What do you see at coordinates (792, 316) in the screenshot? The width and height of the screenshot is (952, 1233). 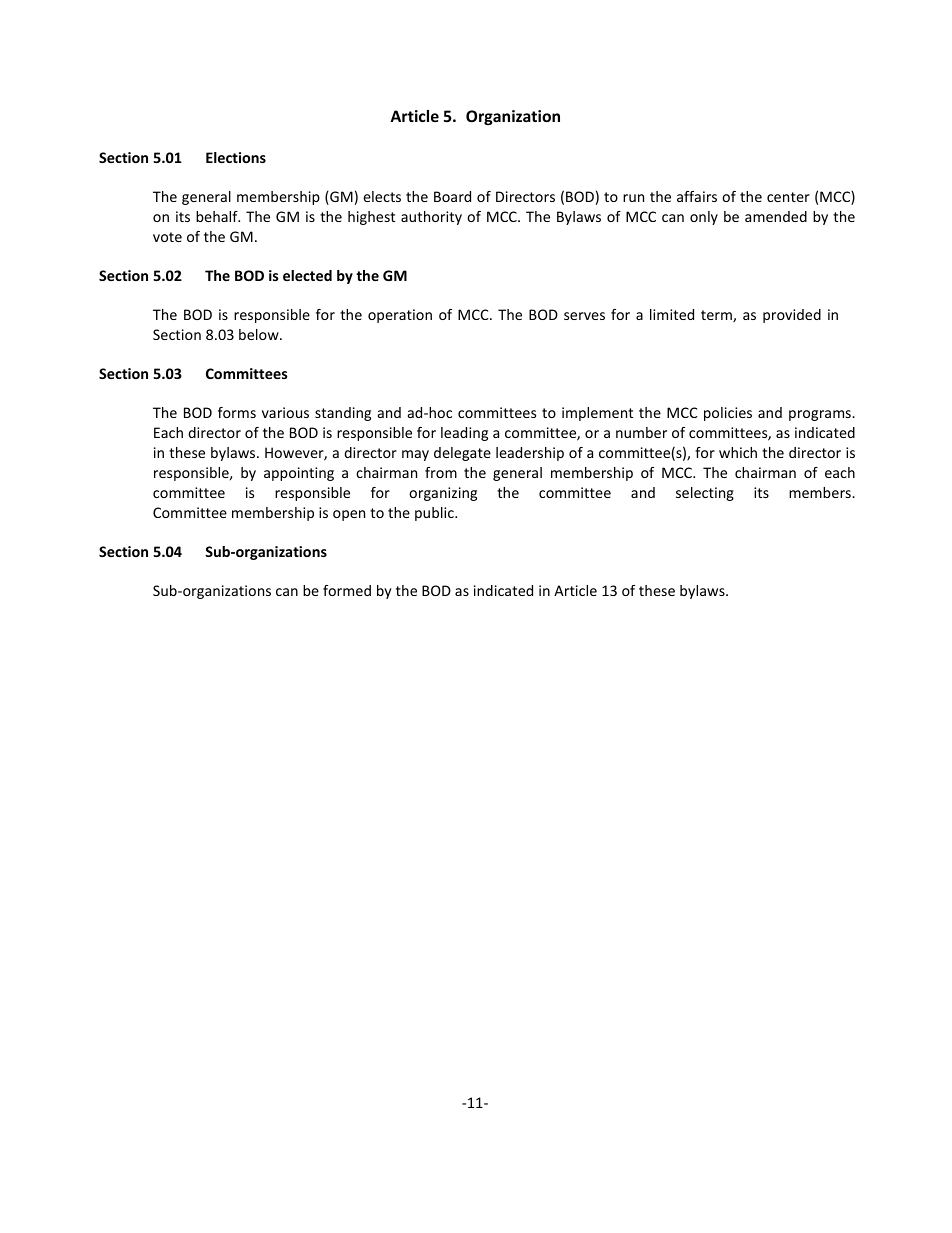 I see `provided` at bounding box center [792, 316].
